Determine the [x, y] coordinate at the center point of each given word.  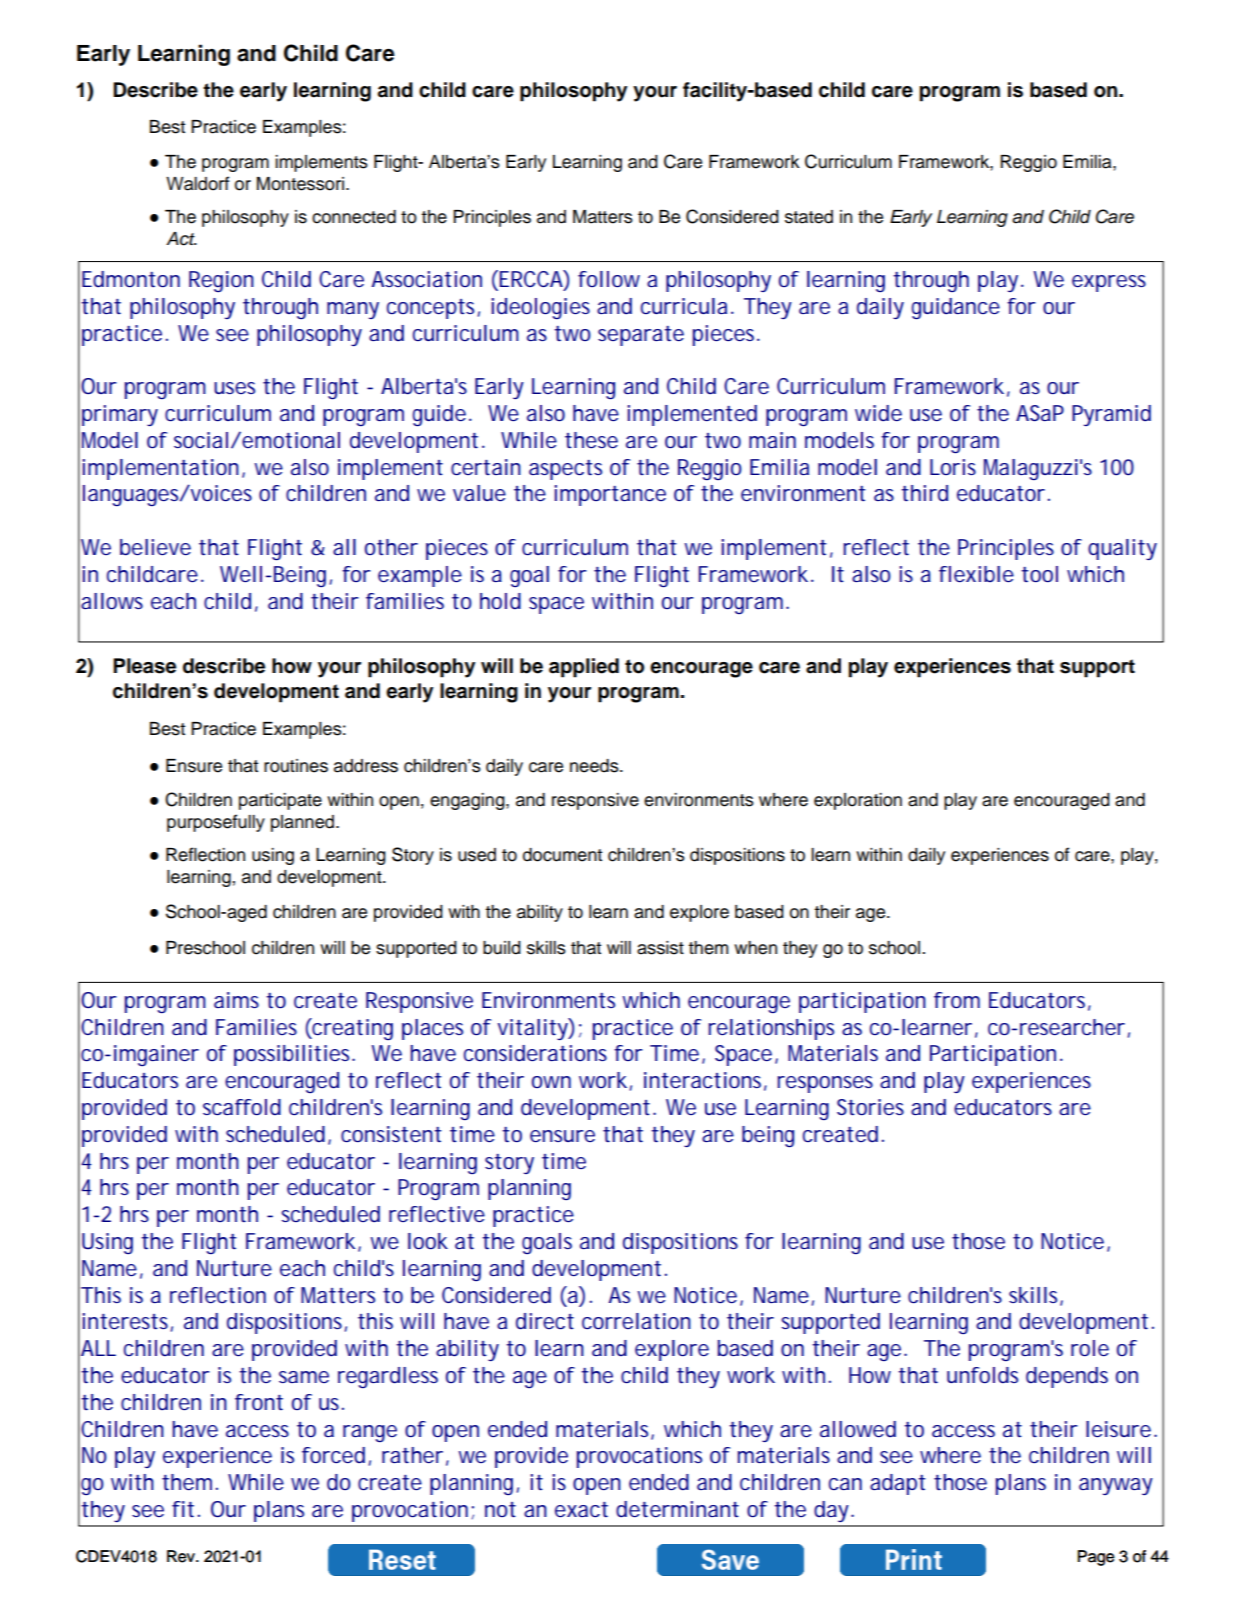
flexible [976, 574]
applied [584, 668]
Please [144, 666]
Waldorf [197, 183]
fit [183, 1509]
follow [609, 279]
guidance [956, 308]
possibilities [294, 1055]
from [957, 1000]
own [551, 1082]
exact [581, 1509]
